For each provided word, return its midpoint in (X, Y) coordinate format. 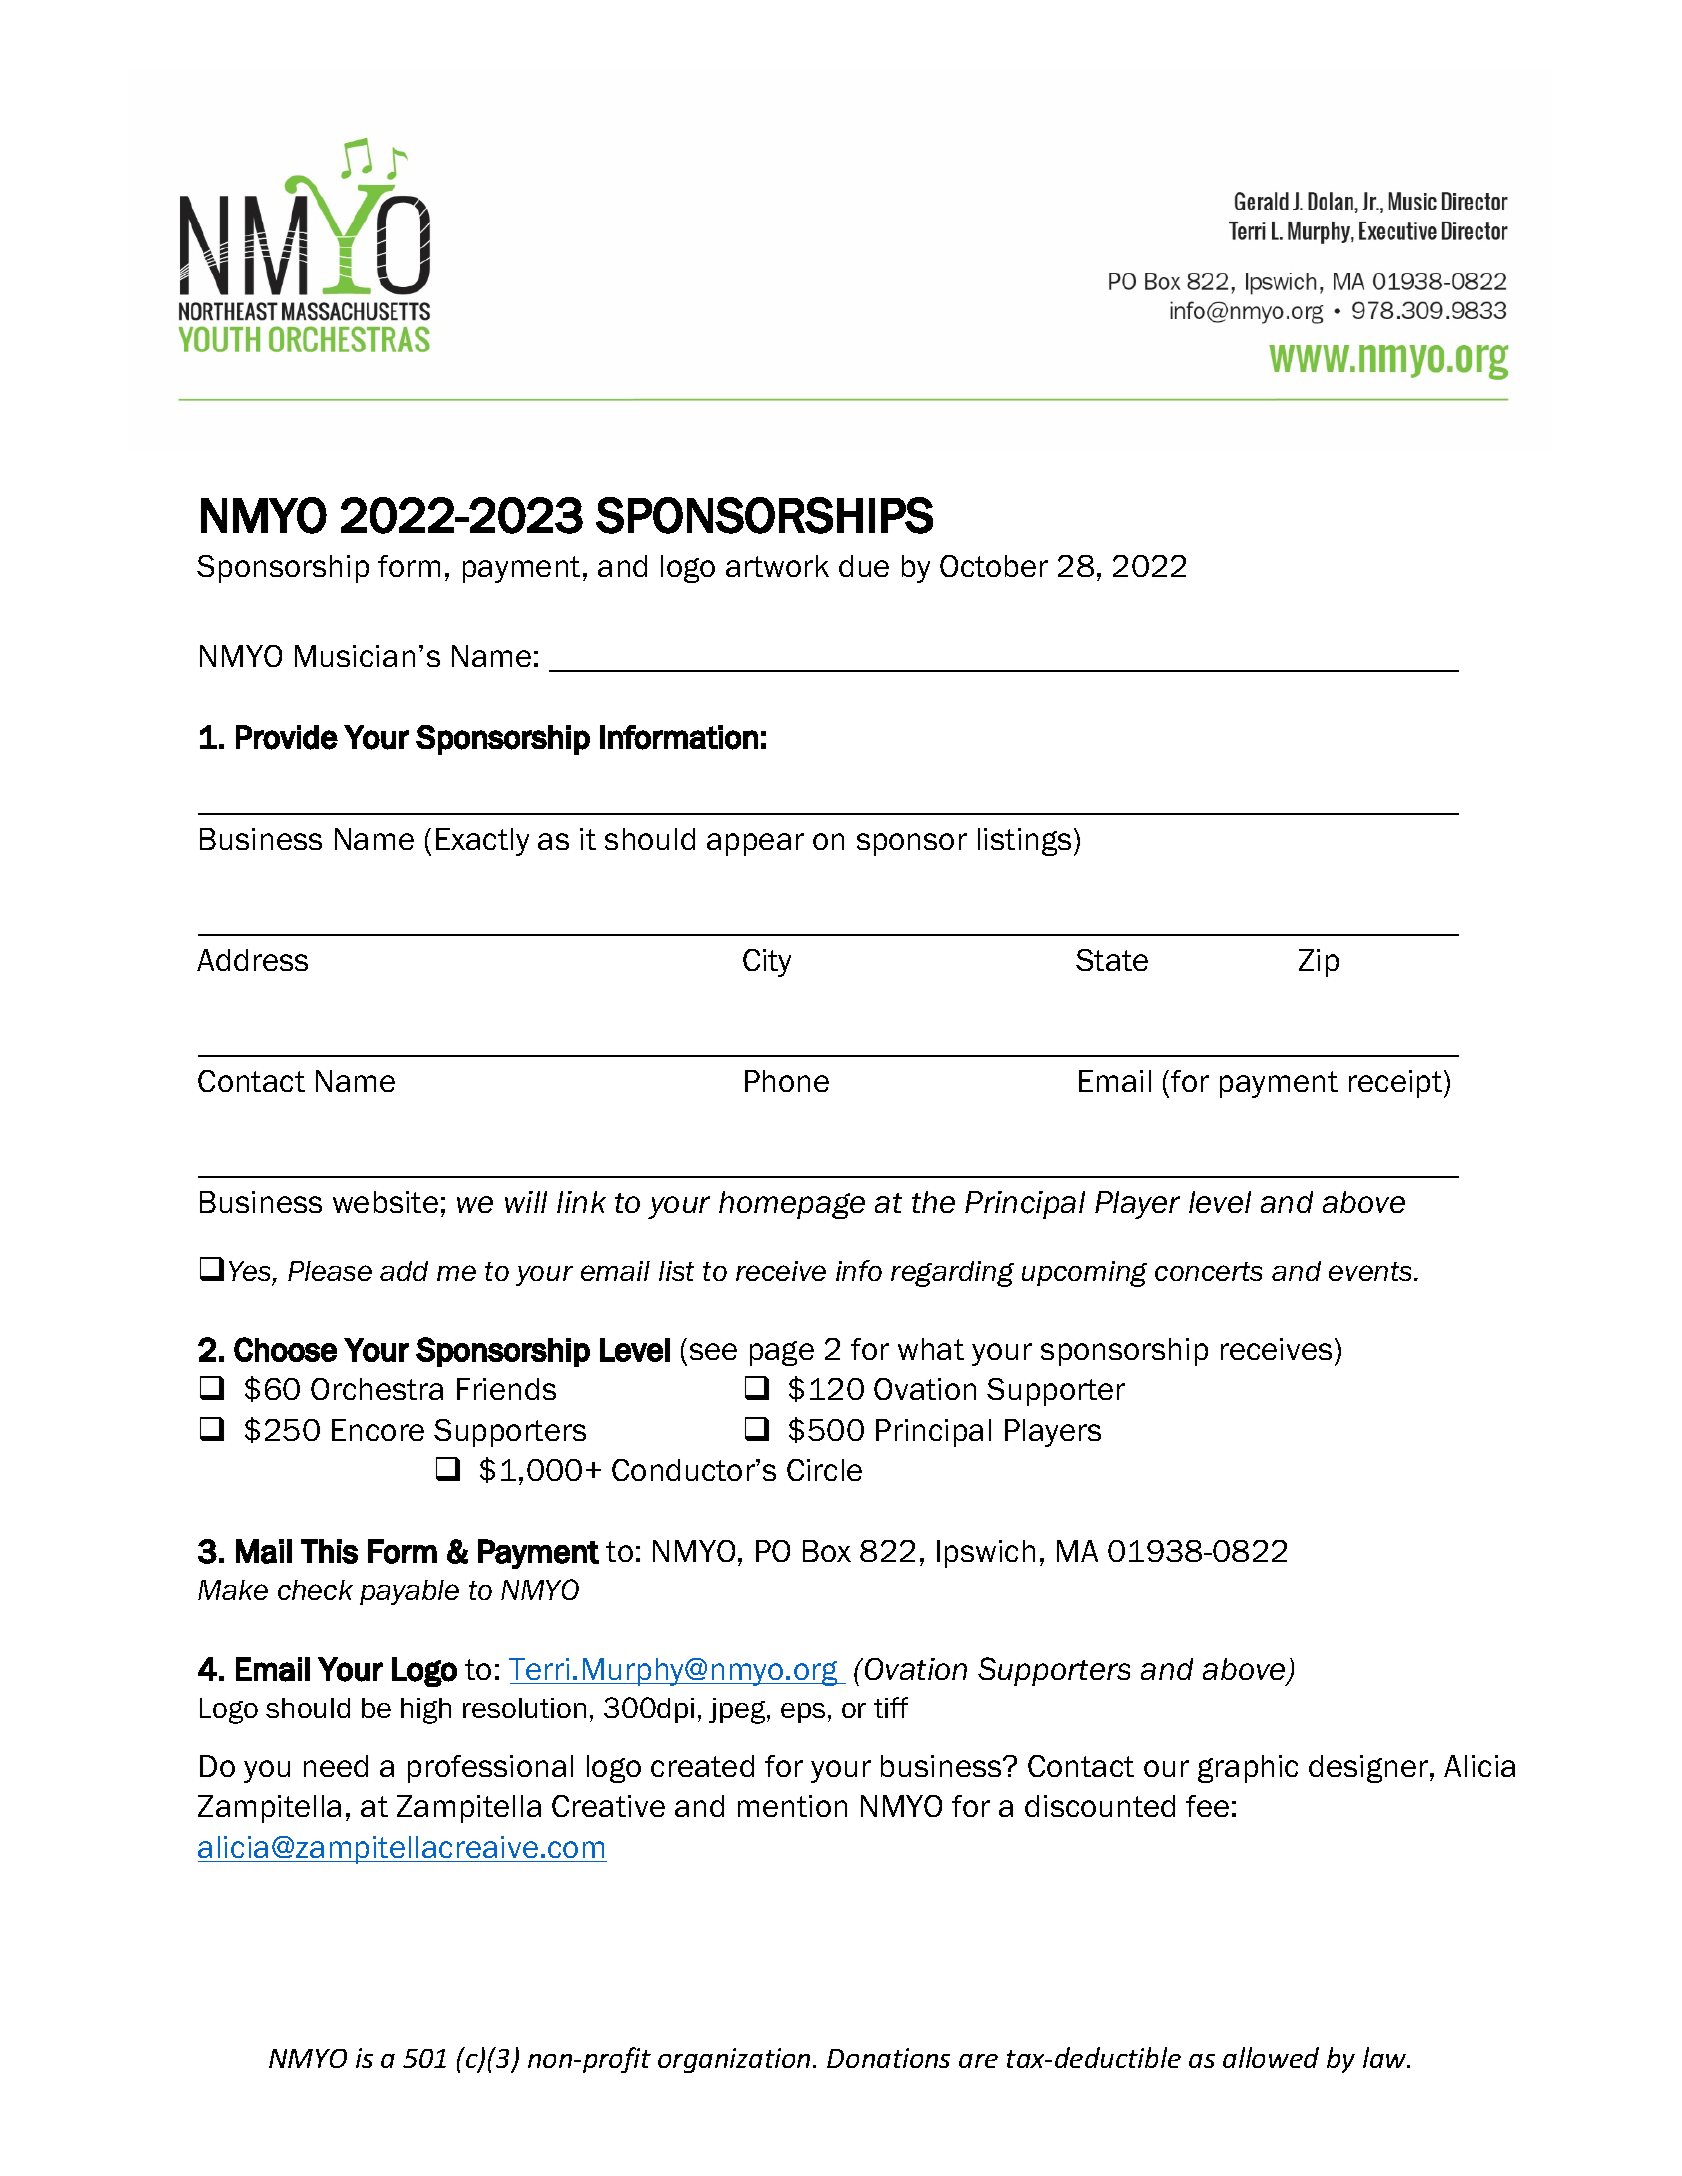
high (426, 1711)
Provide (287, 737)
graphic (1248, 1769)
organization (734, 2060)
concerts (1208, 1271)
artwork (777, 566)
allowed (1271, 2057)
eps (803, 1713)
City (767, 963)
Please (330, 1271)
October (994, 566)
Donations (888, 2058)
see (713, 1351)
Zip (1319, 963)
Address (252, 960)
